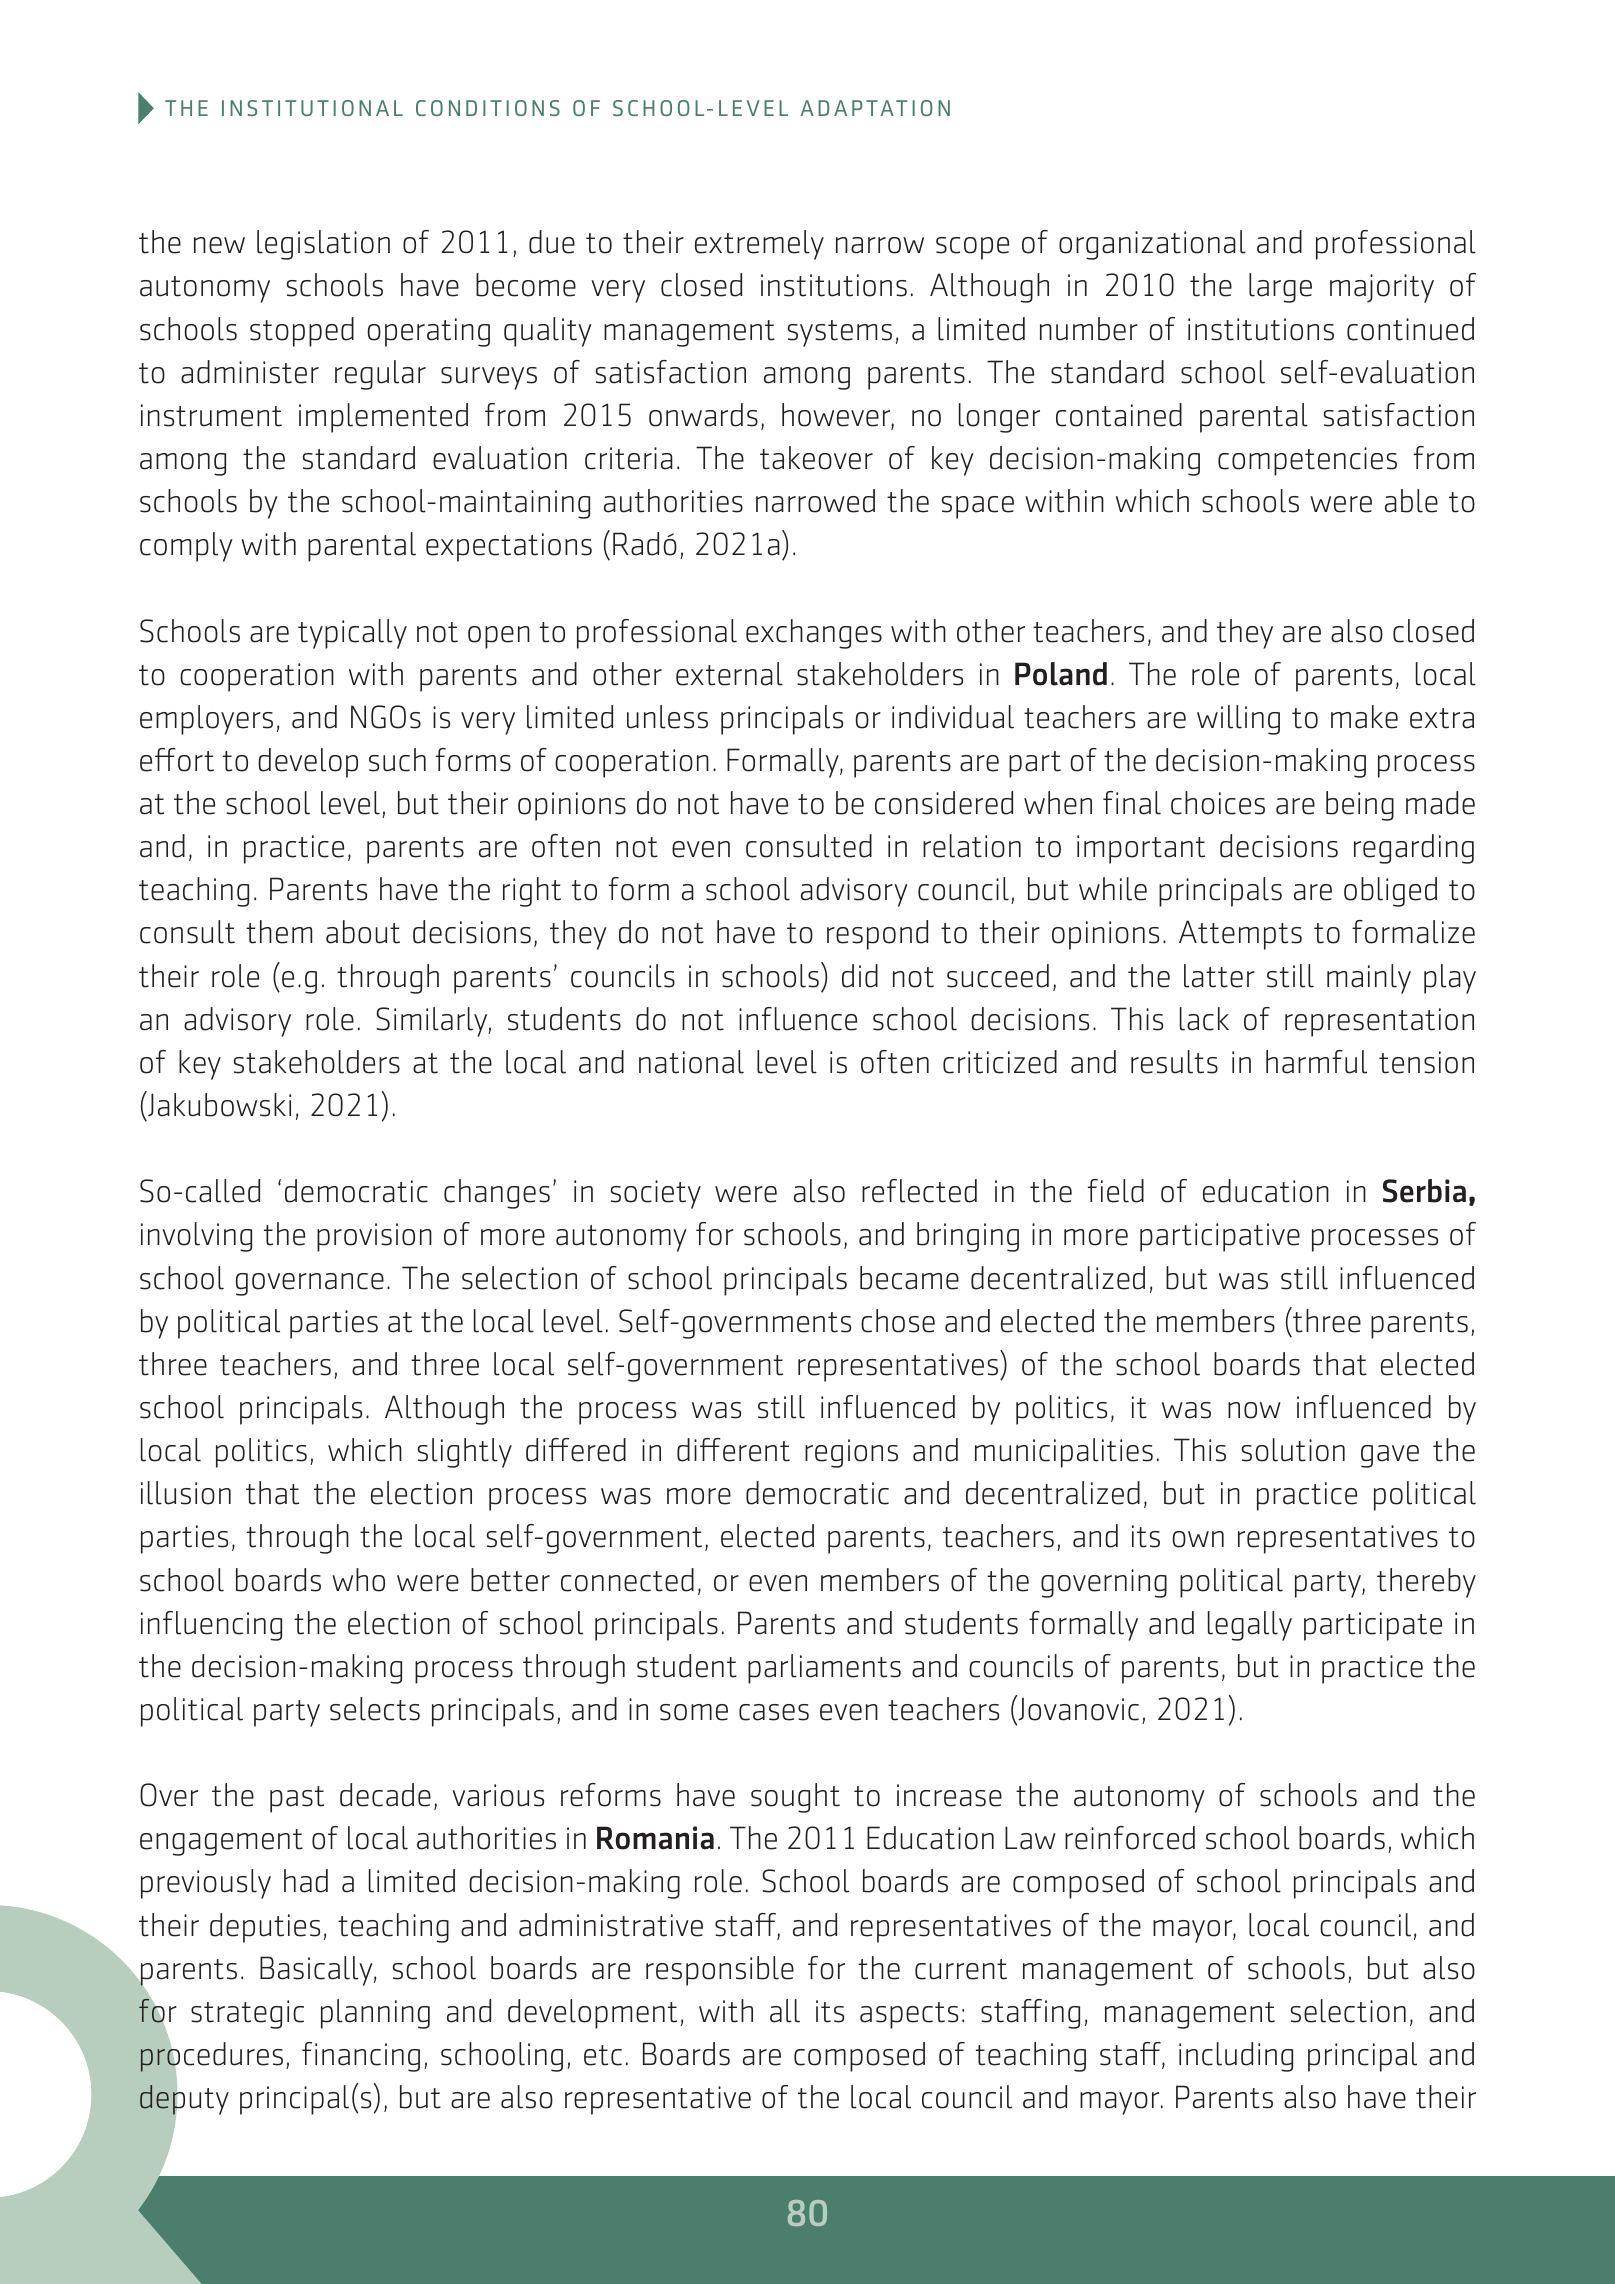  What do you see at coordinates (1236, 2057) in the screenshot?
I see `including` at bounding box center [1236, 2057].
